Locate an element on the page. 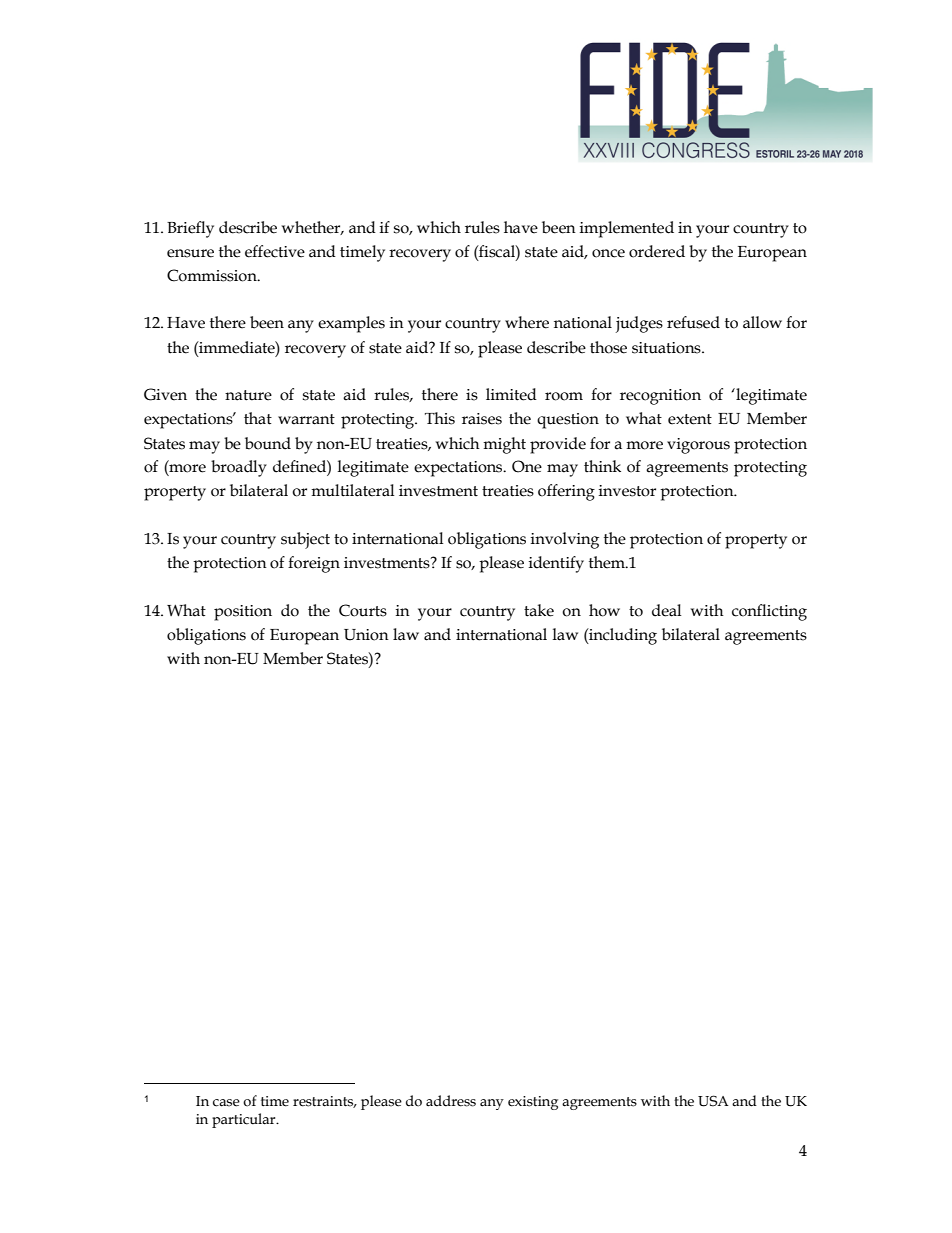 Image resolution: width=952 pixels, height=1233 pixels. subject is located at coordinates (305, 540).
